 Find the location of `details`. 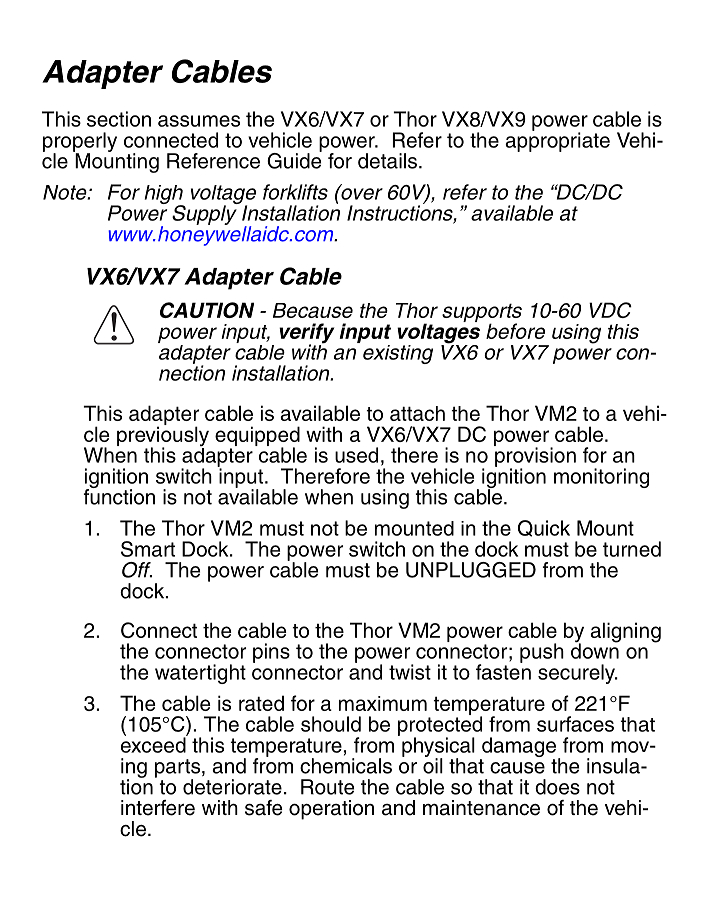

details is located at coordinates (387, 161).
